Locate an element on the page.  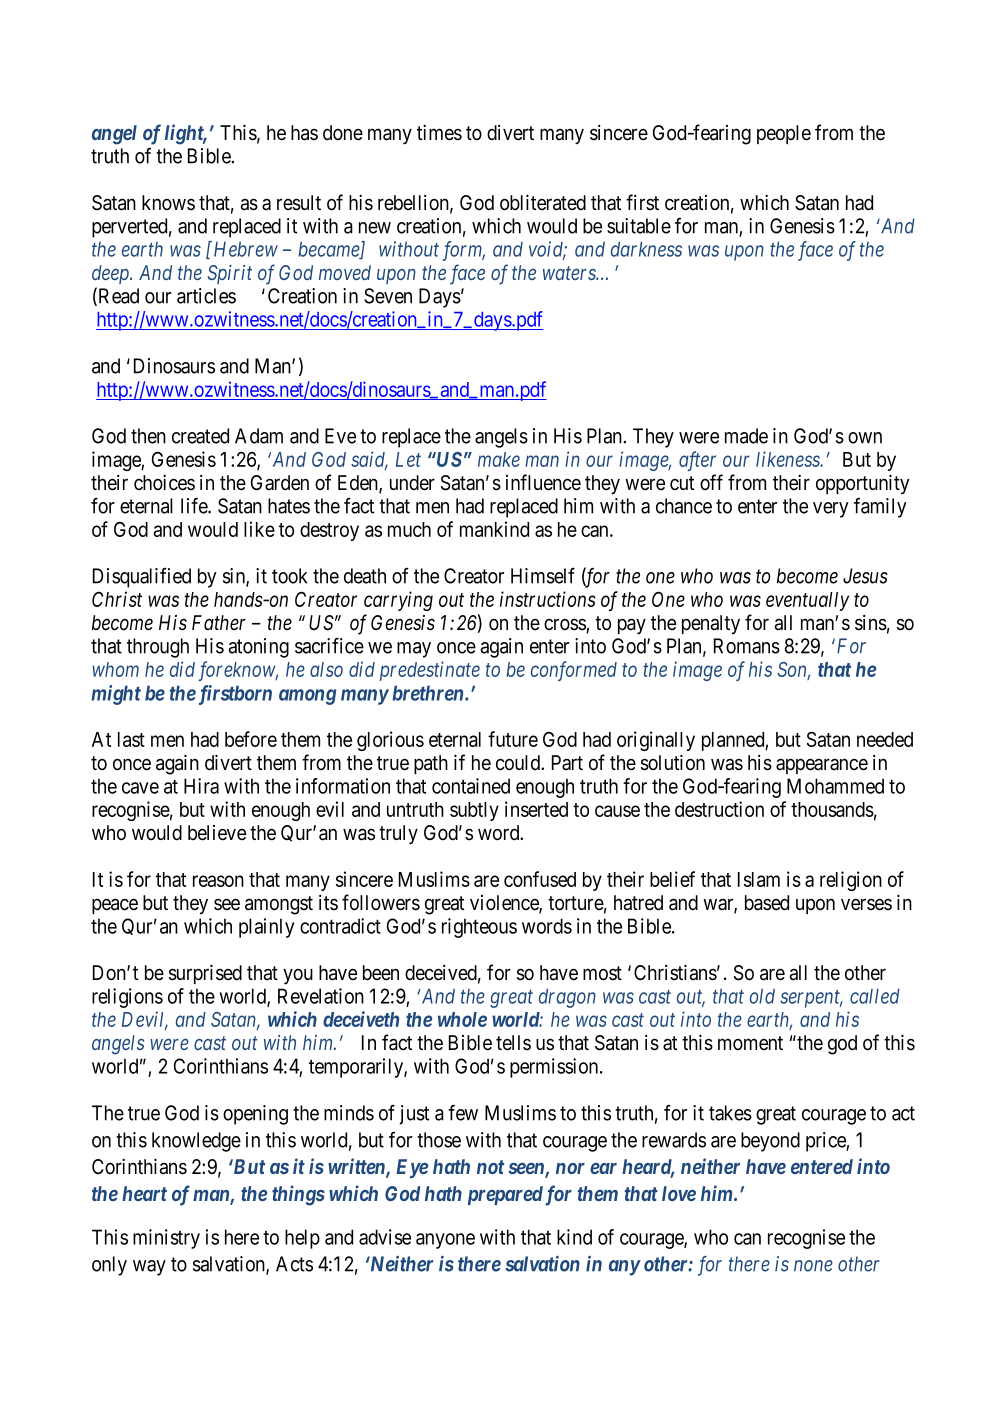
tells is located at coordinates (513, 1043).
